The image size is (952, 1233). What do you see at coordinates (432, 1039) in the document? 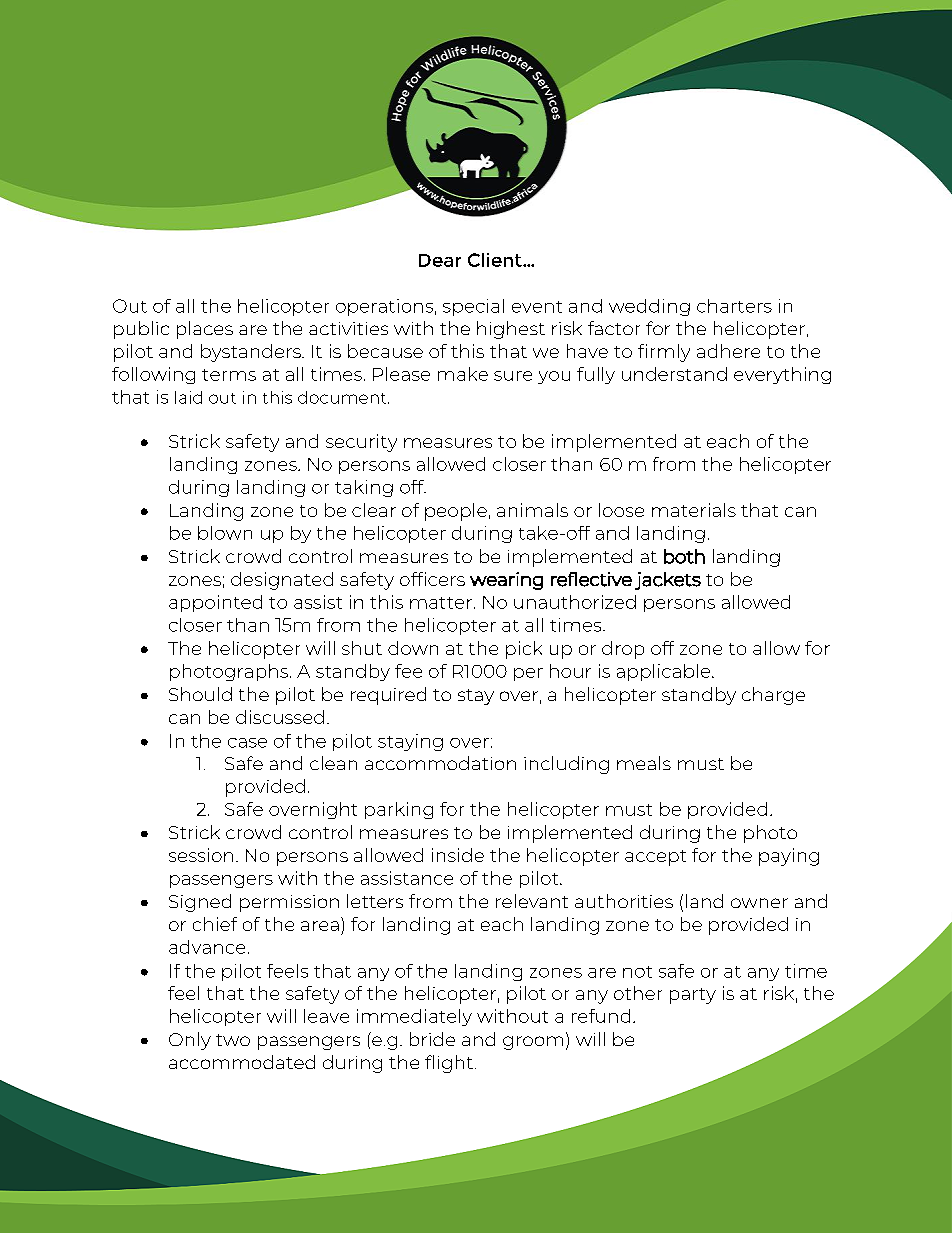
I see `bride` at bounding box center [432, 1039].
